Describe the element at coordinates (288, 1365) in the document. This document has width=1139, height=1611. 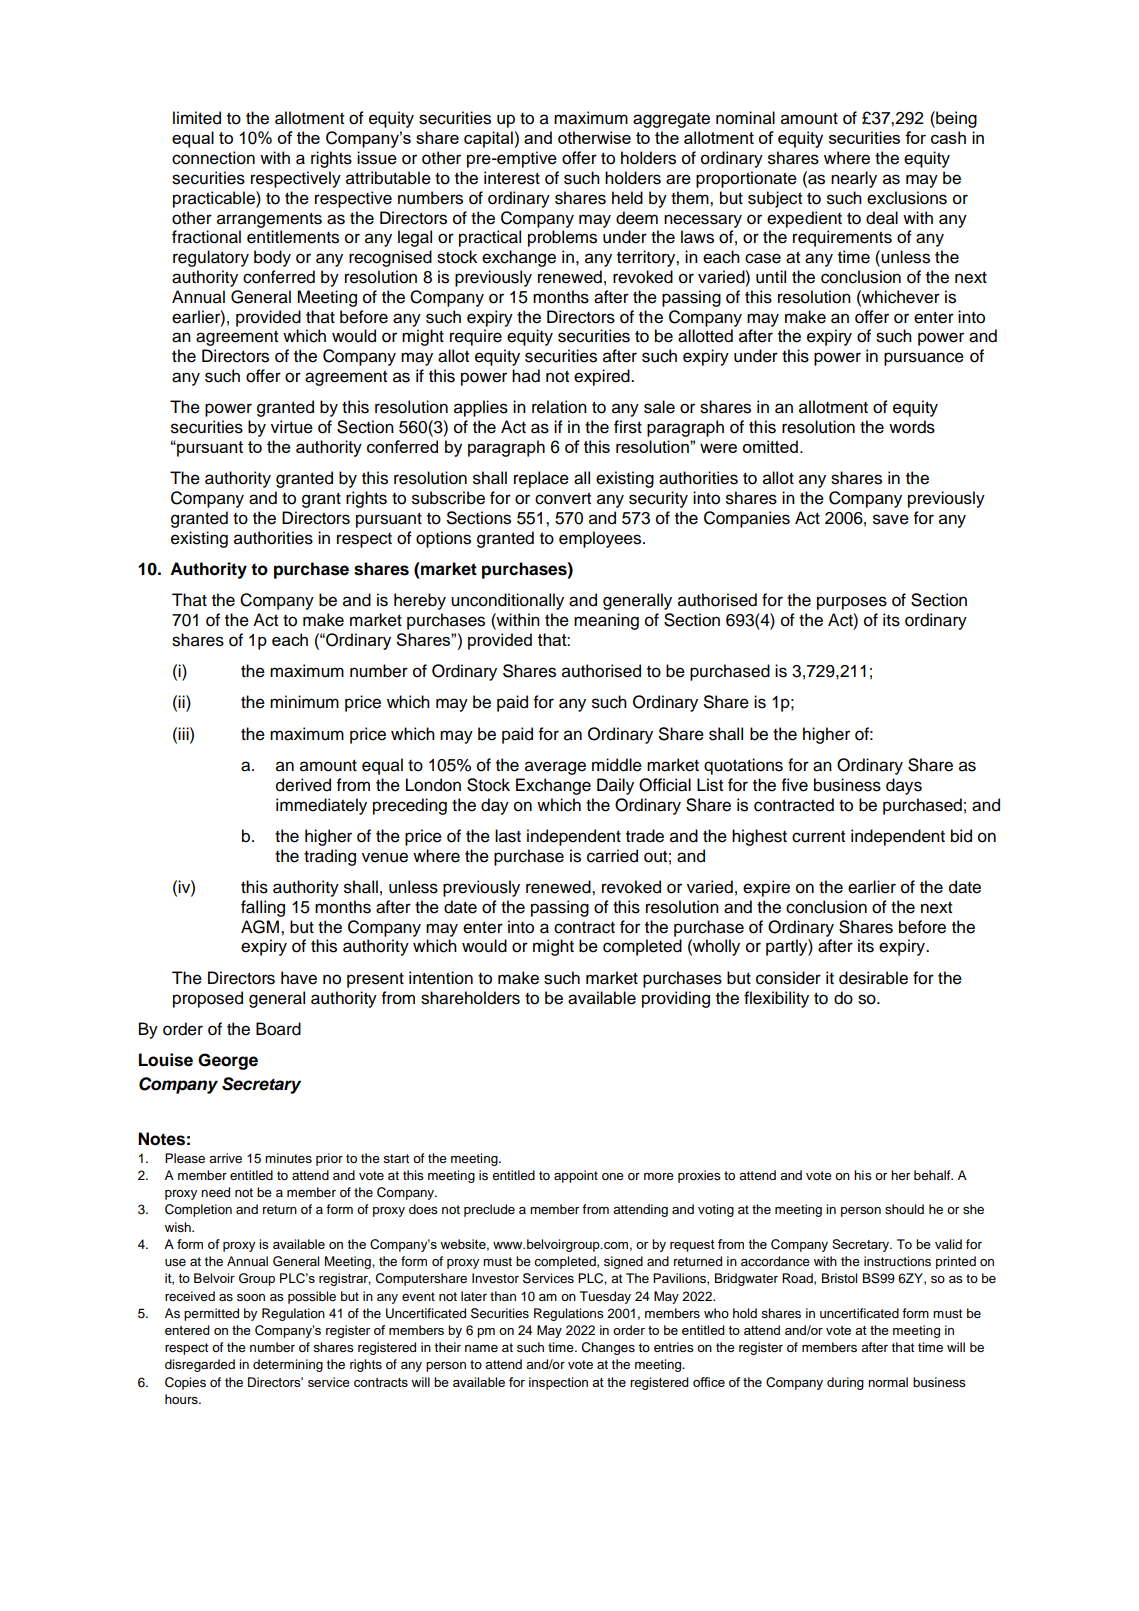
I see `determining` at that location.
